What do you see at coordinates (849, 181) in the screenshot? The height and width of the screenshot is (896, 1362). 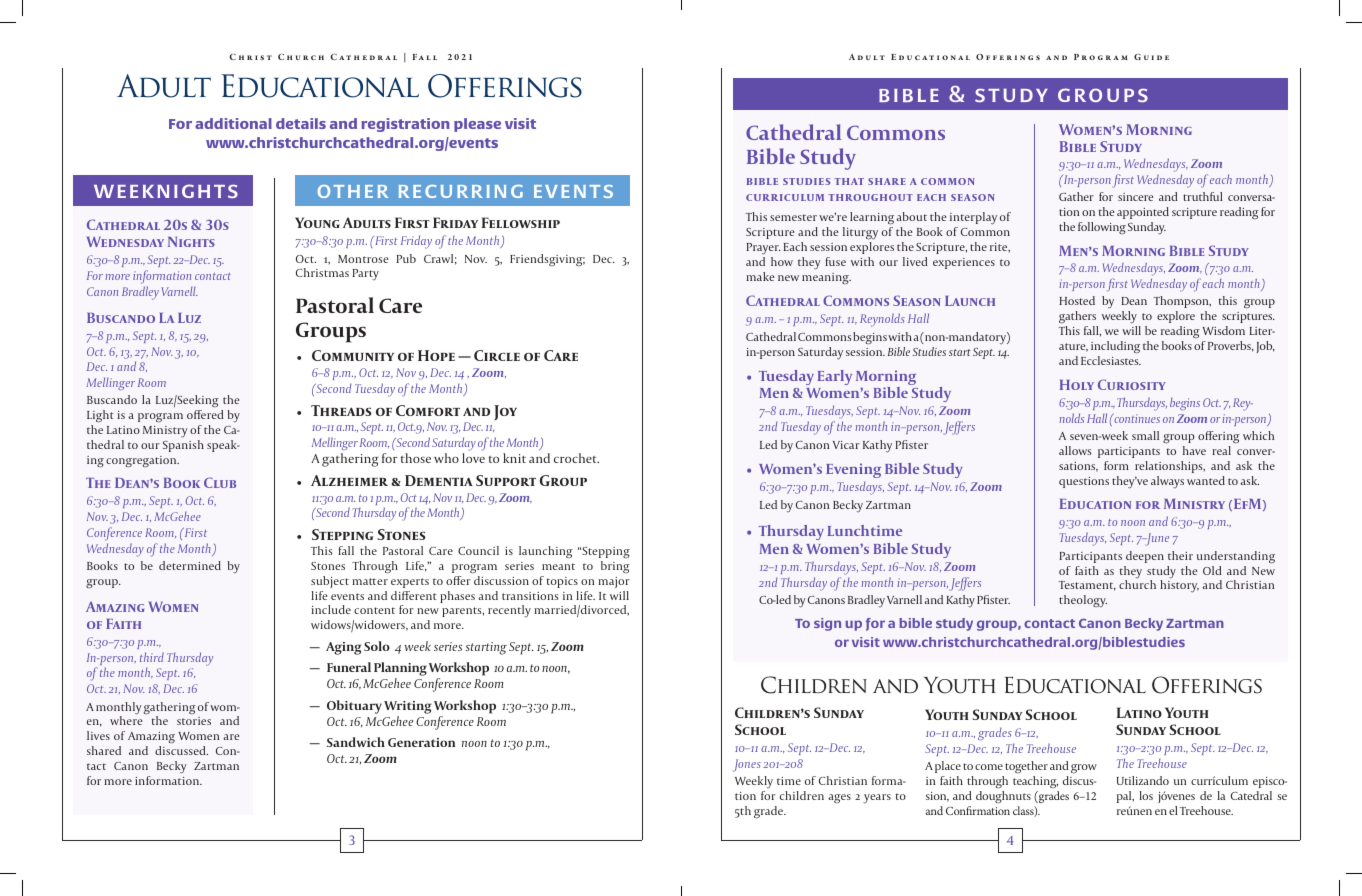 I see `that` at bounding box center [849, 181].
